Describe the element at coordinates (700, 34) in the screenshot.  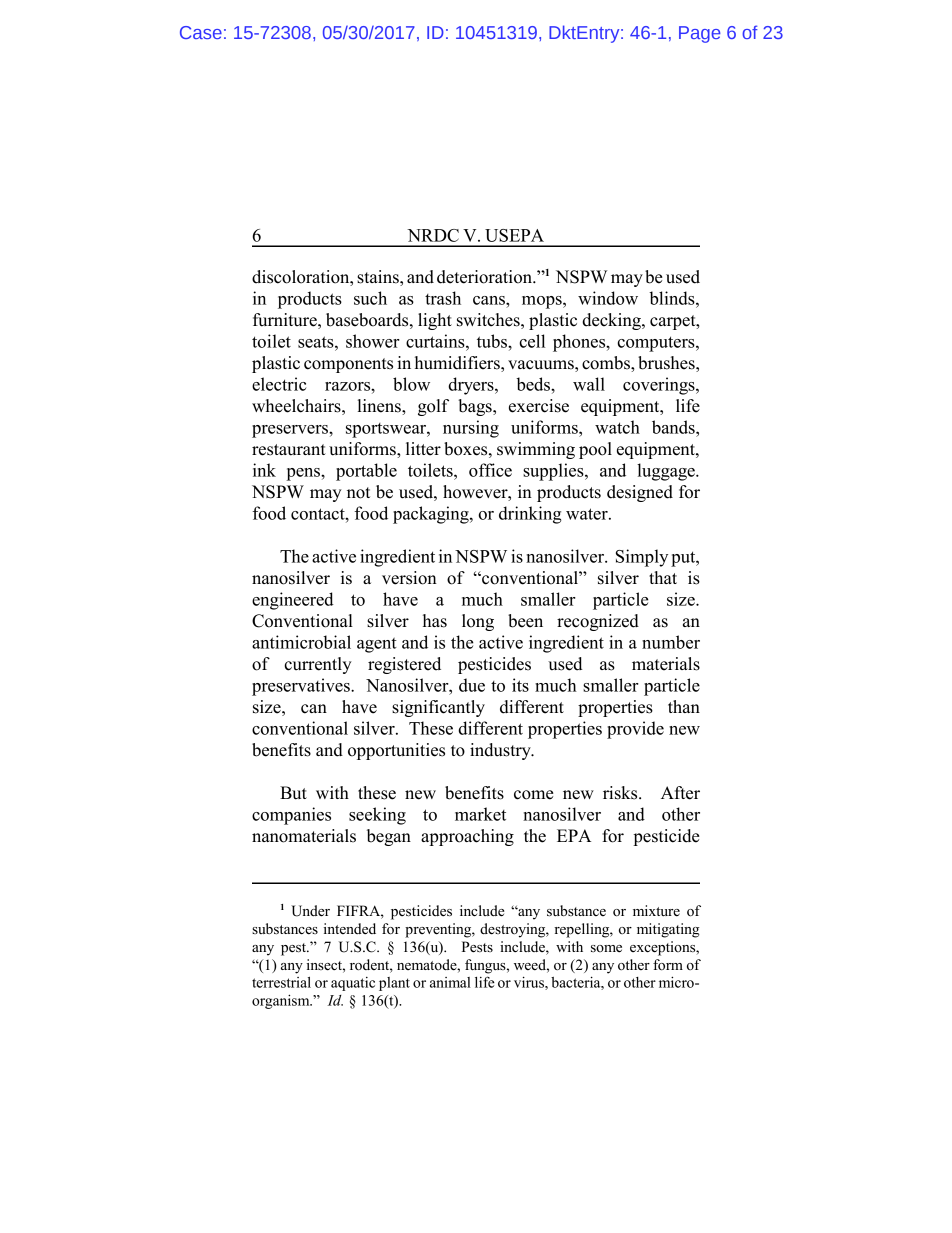
I see `Page` at that location.
